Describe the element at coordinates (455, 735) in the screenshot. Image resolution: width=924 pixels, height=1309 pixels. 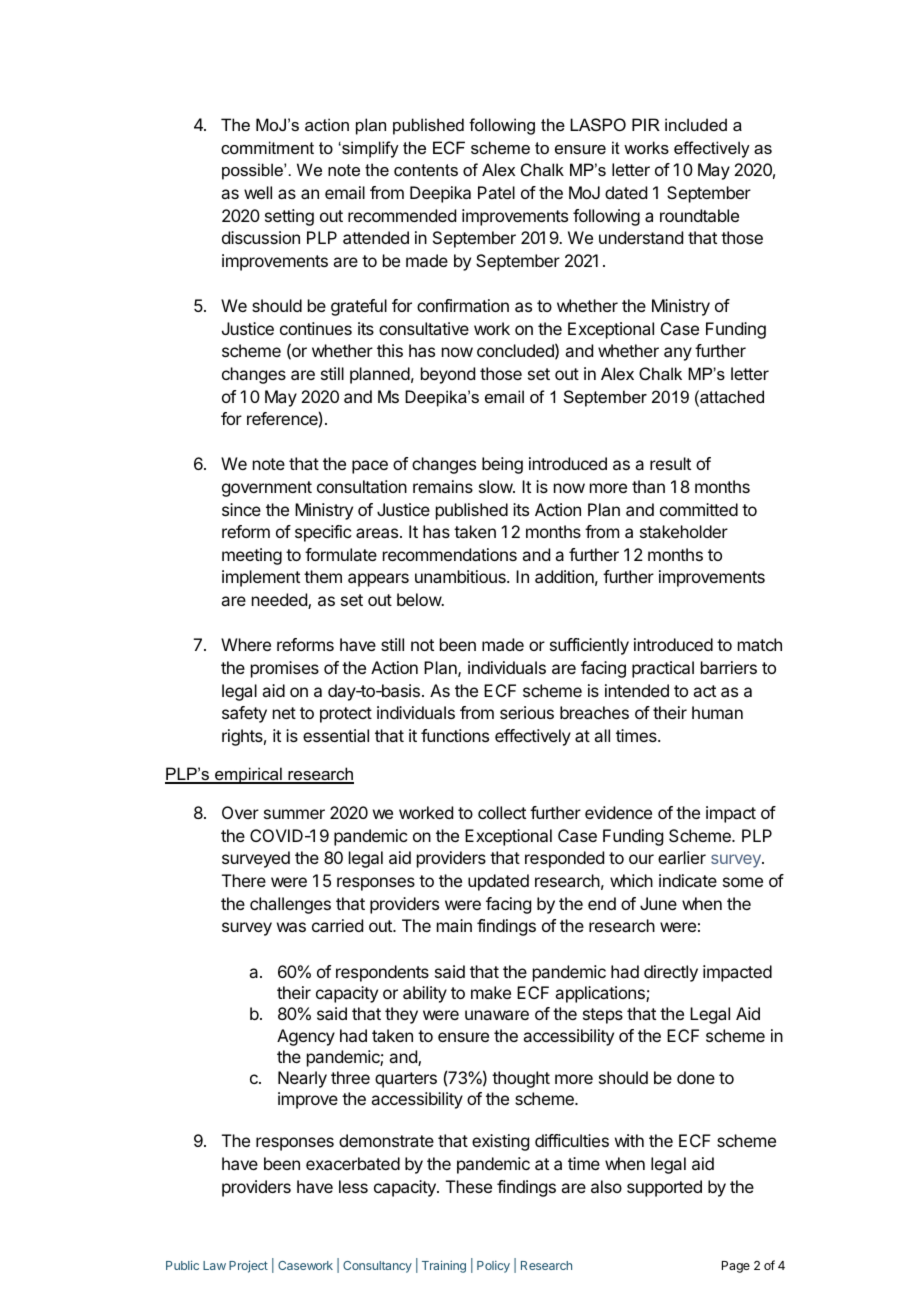
I see `functions` at that location.
